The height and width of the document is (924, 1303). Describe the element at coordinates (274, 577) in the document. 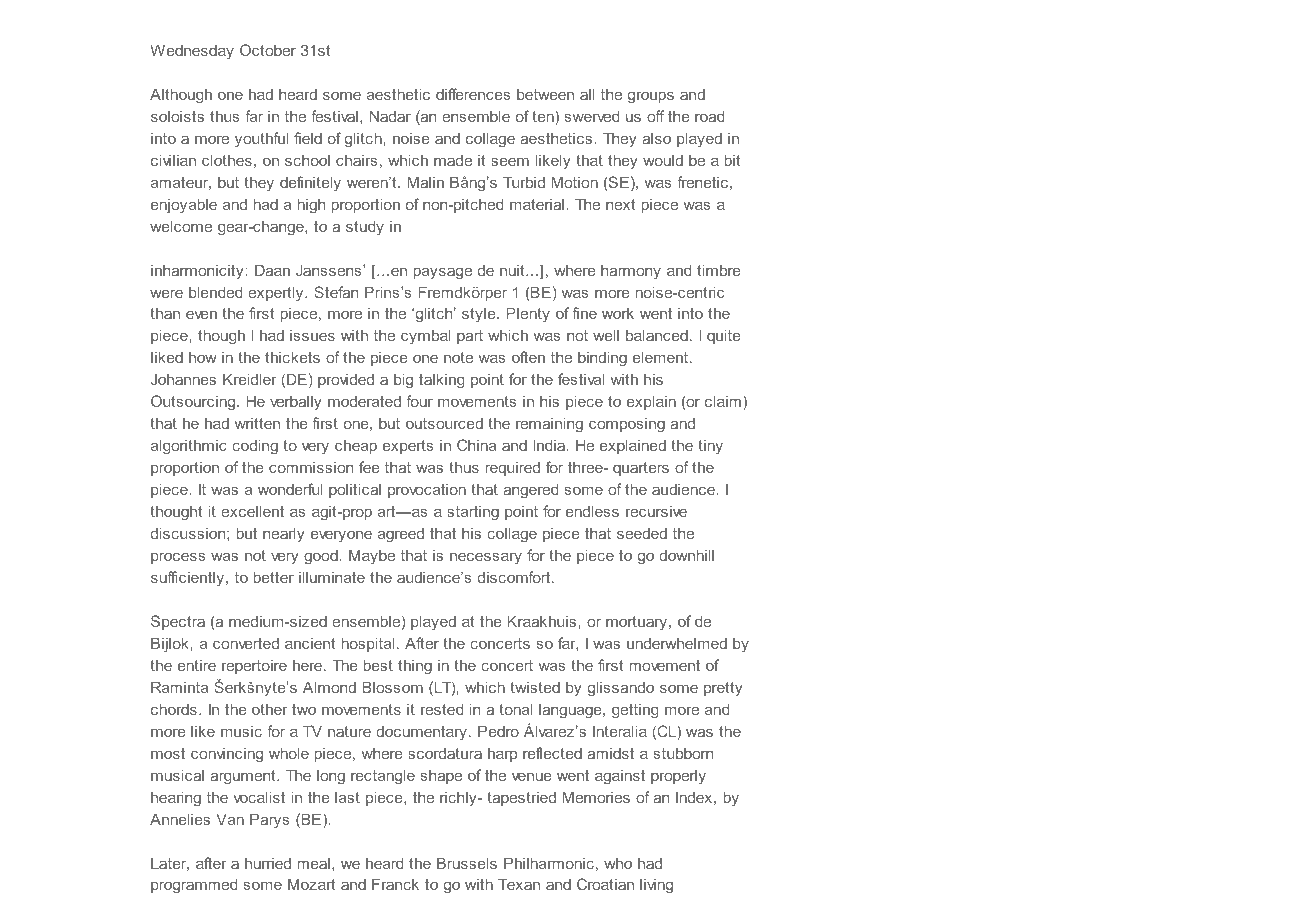

I see `better` at that location.
